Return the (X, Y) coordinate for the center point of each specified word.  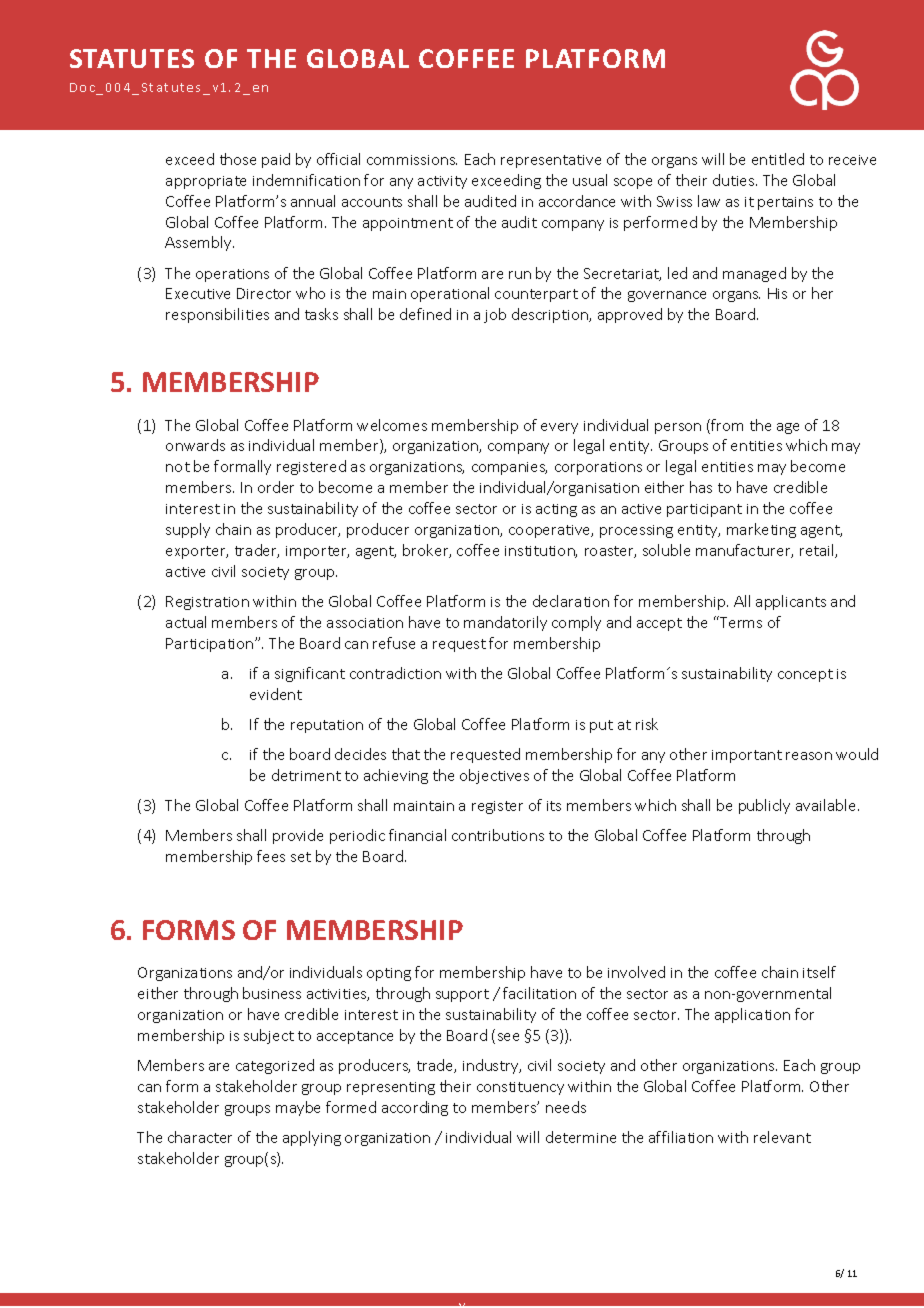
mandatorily (505, 623)
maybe (298, 1108)
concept (805, 675)
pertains (785, 203)
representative (551, 161)
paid (276, 160)
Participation (211, 645)
